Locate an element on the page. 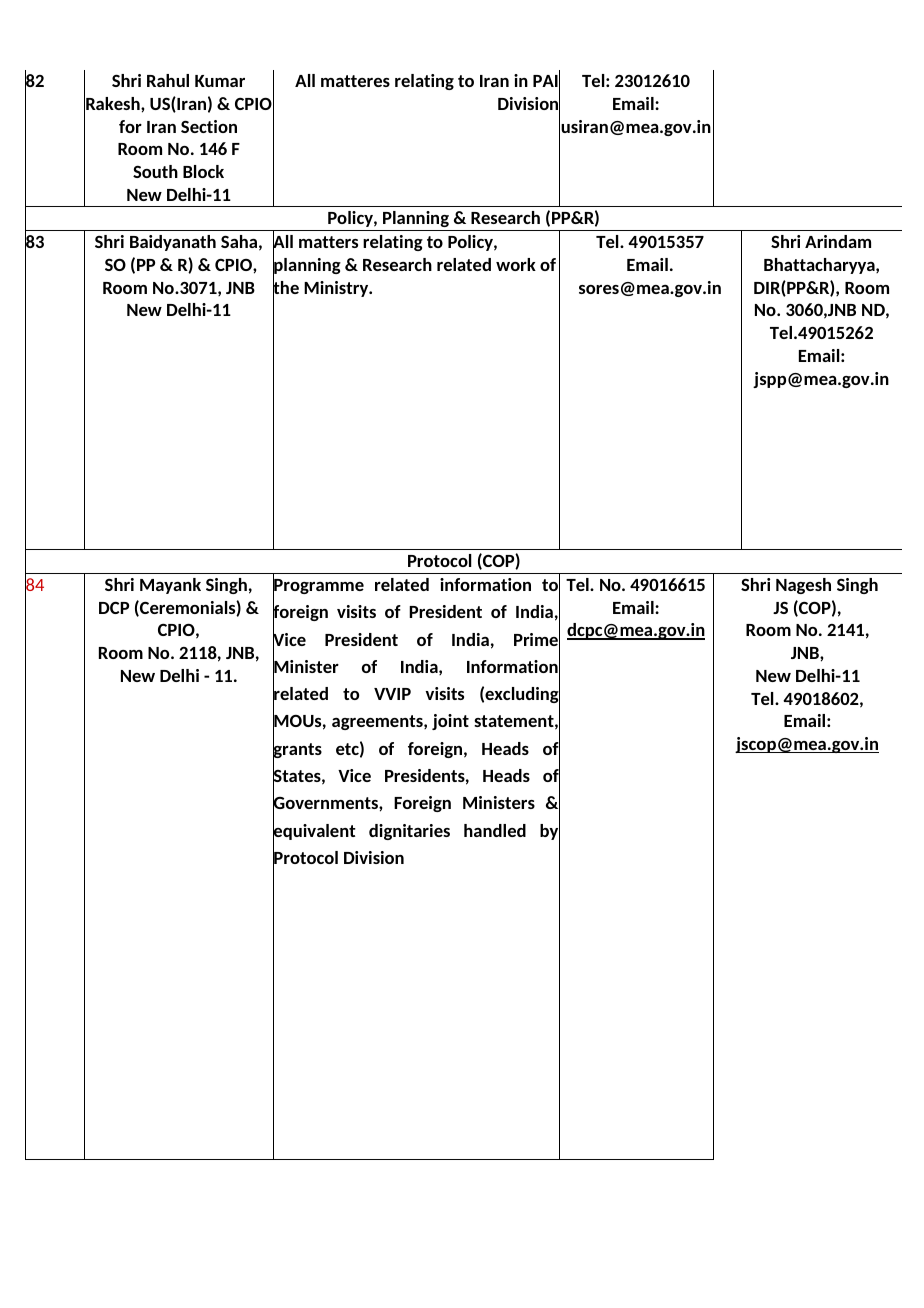 This image has height=1308, width=924. Ministry is located at coordinates (337, 289).
